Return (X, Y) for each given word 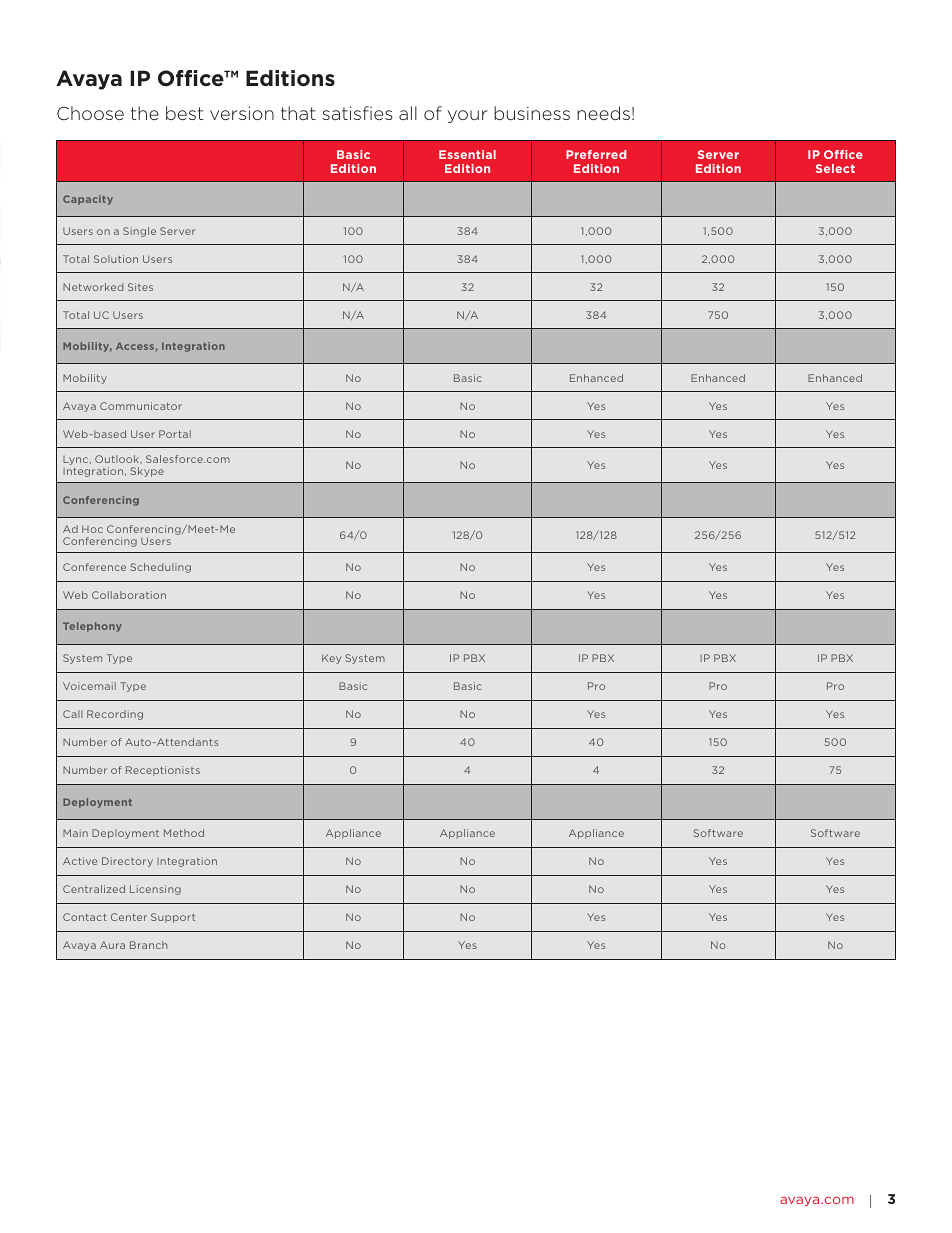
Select (835, 168)
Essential (467, 154)
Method (184, 833)
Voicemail (89, 686)
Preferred (596, 154)
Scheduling (161, 568)
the (145, 113)
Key (331, 659)
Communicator (141, 406)
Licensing (155, 890)
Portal (175, 434)
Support (173, 918)
